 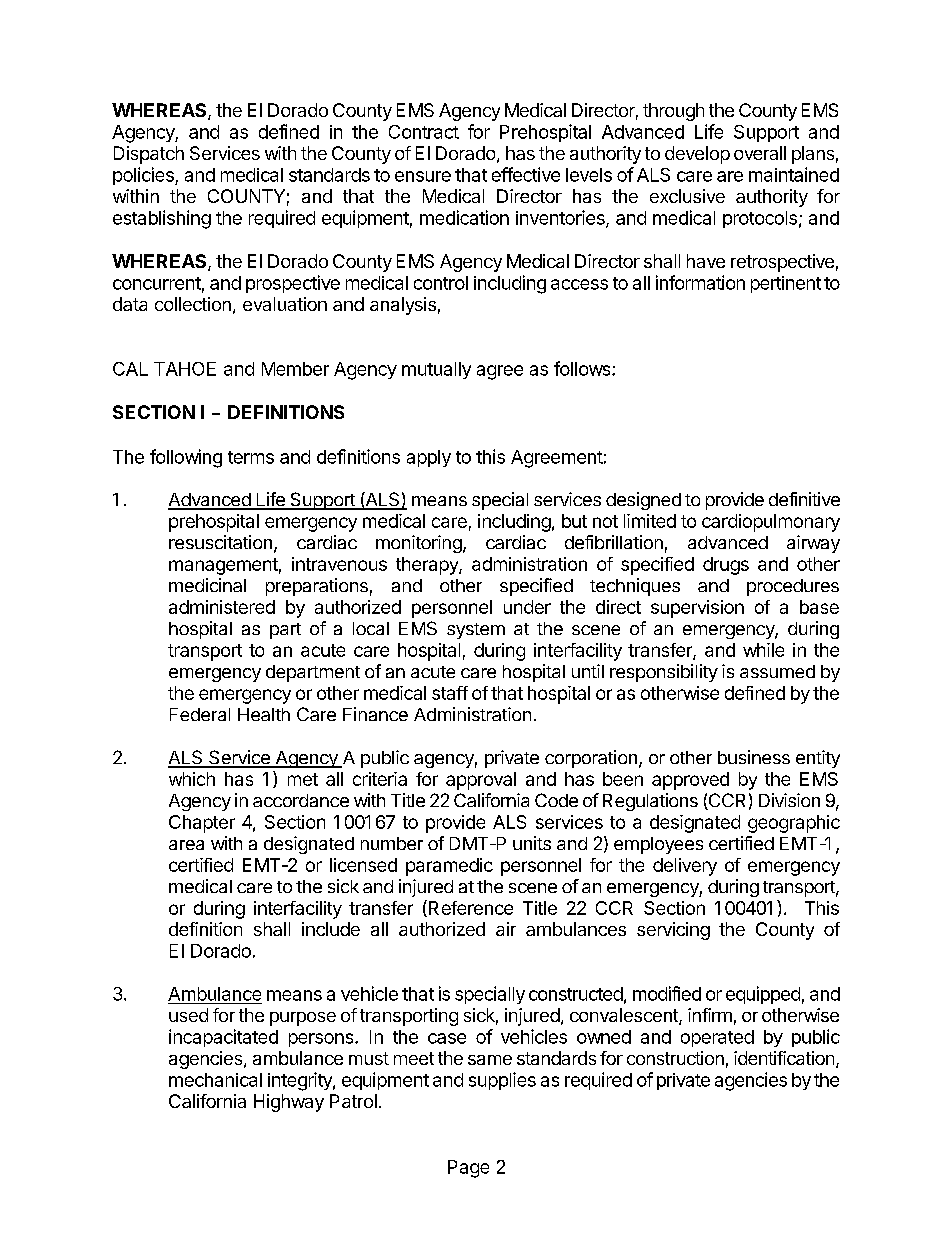 I want to click on Contract, so click(x=424, y=132).
